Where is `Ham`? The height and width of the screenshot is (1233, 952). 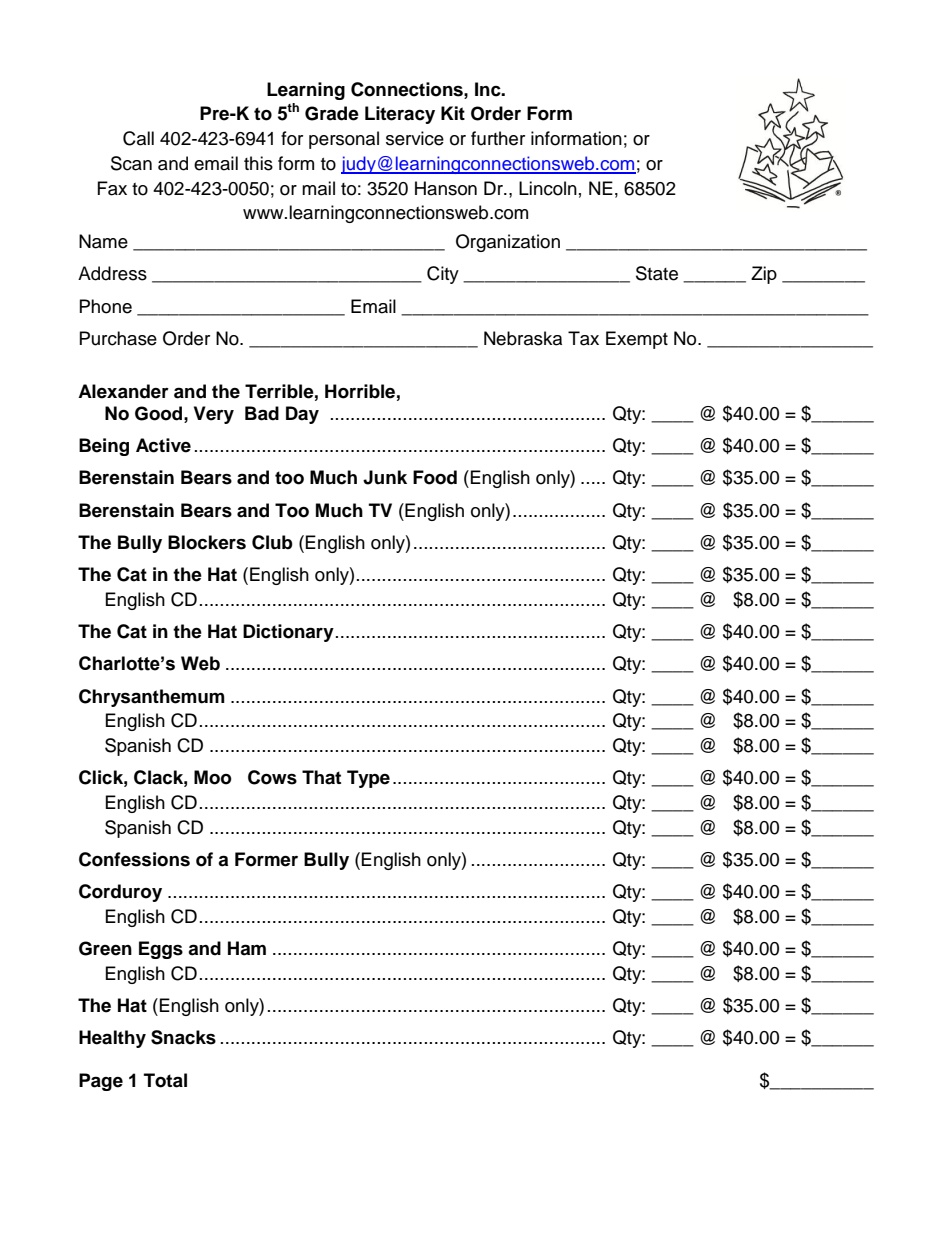
Ham is located at coordinates (247, 948).
